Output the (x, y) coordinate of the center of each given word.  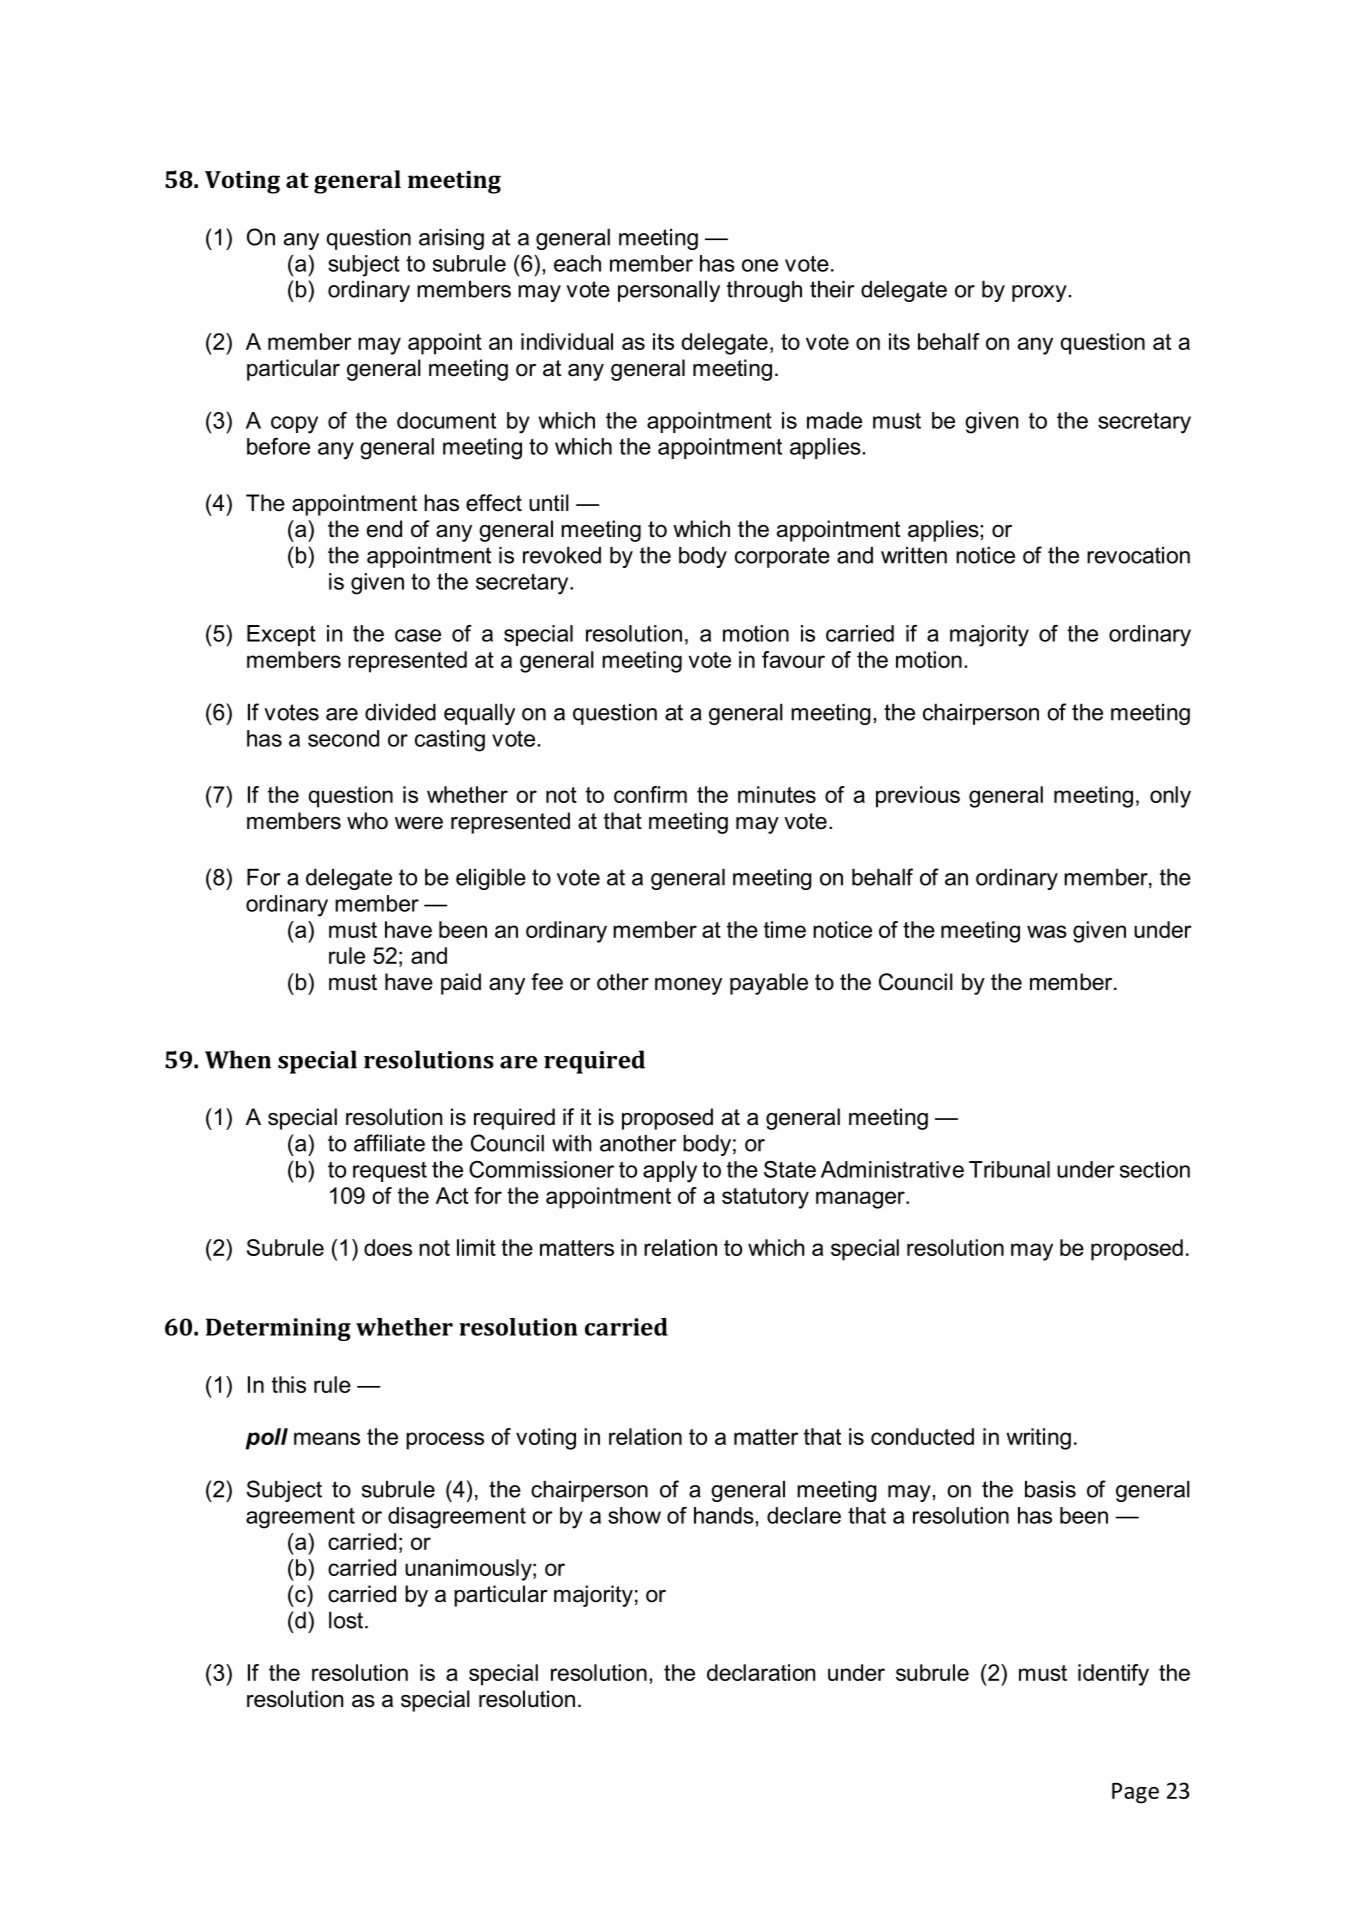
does (388, 1247)
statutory (765, 1198)
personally (669, 291)
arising (451, 239)
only (1170, 797)
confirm (650, 794)
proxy (1039, 293)
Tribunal (1009, 1169)
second (343, 738)
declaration (761, 1672)
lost (346, 1620)
